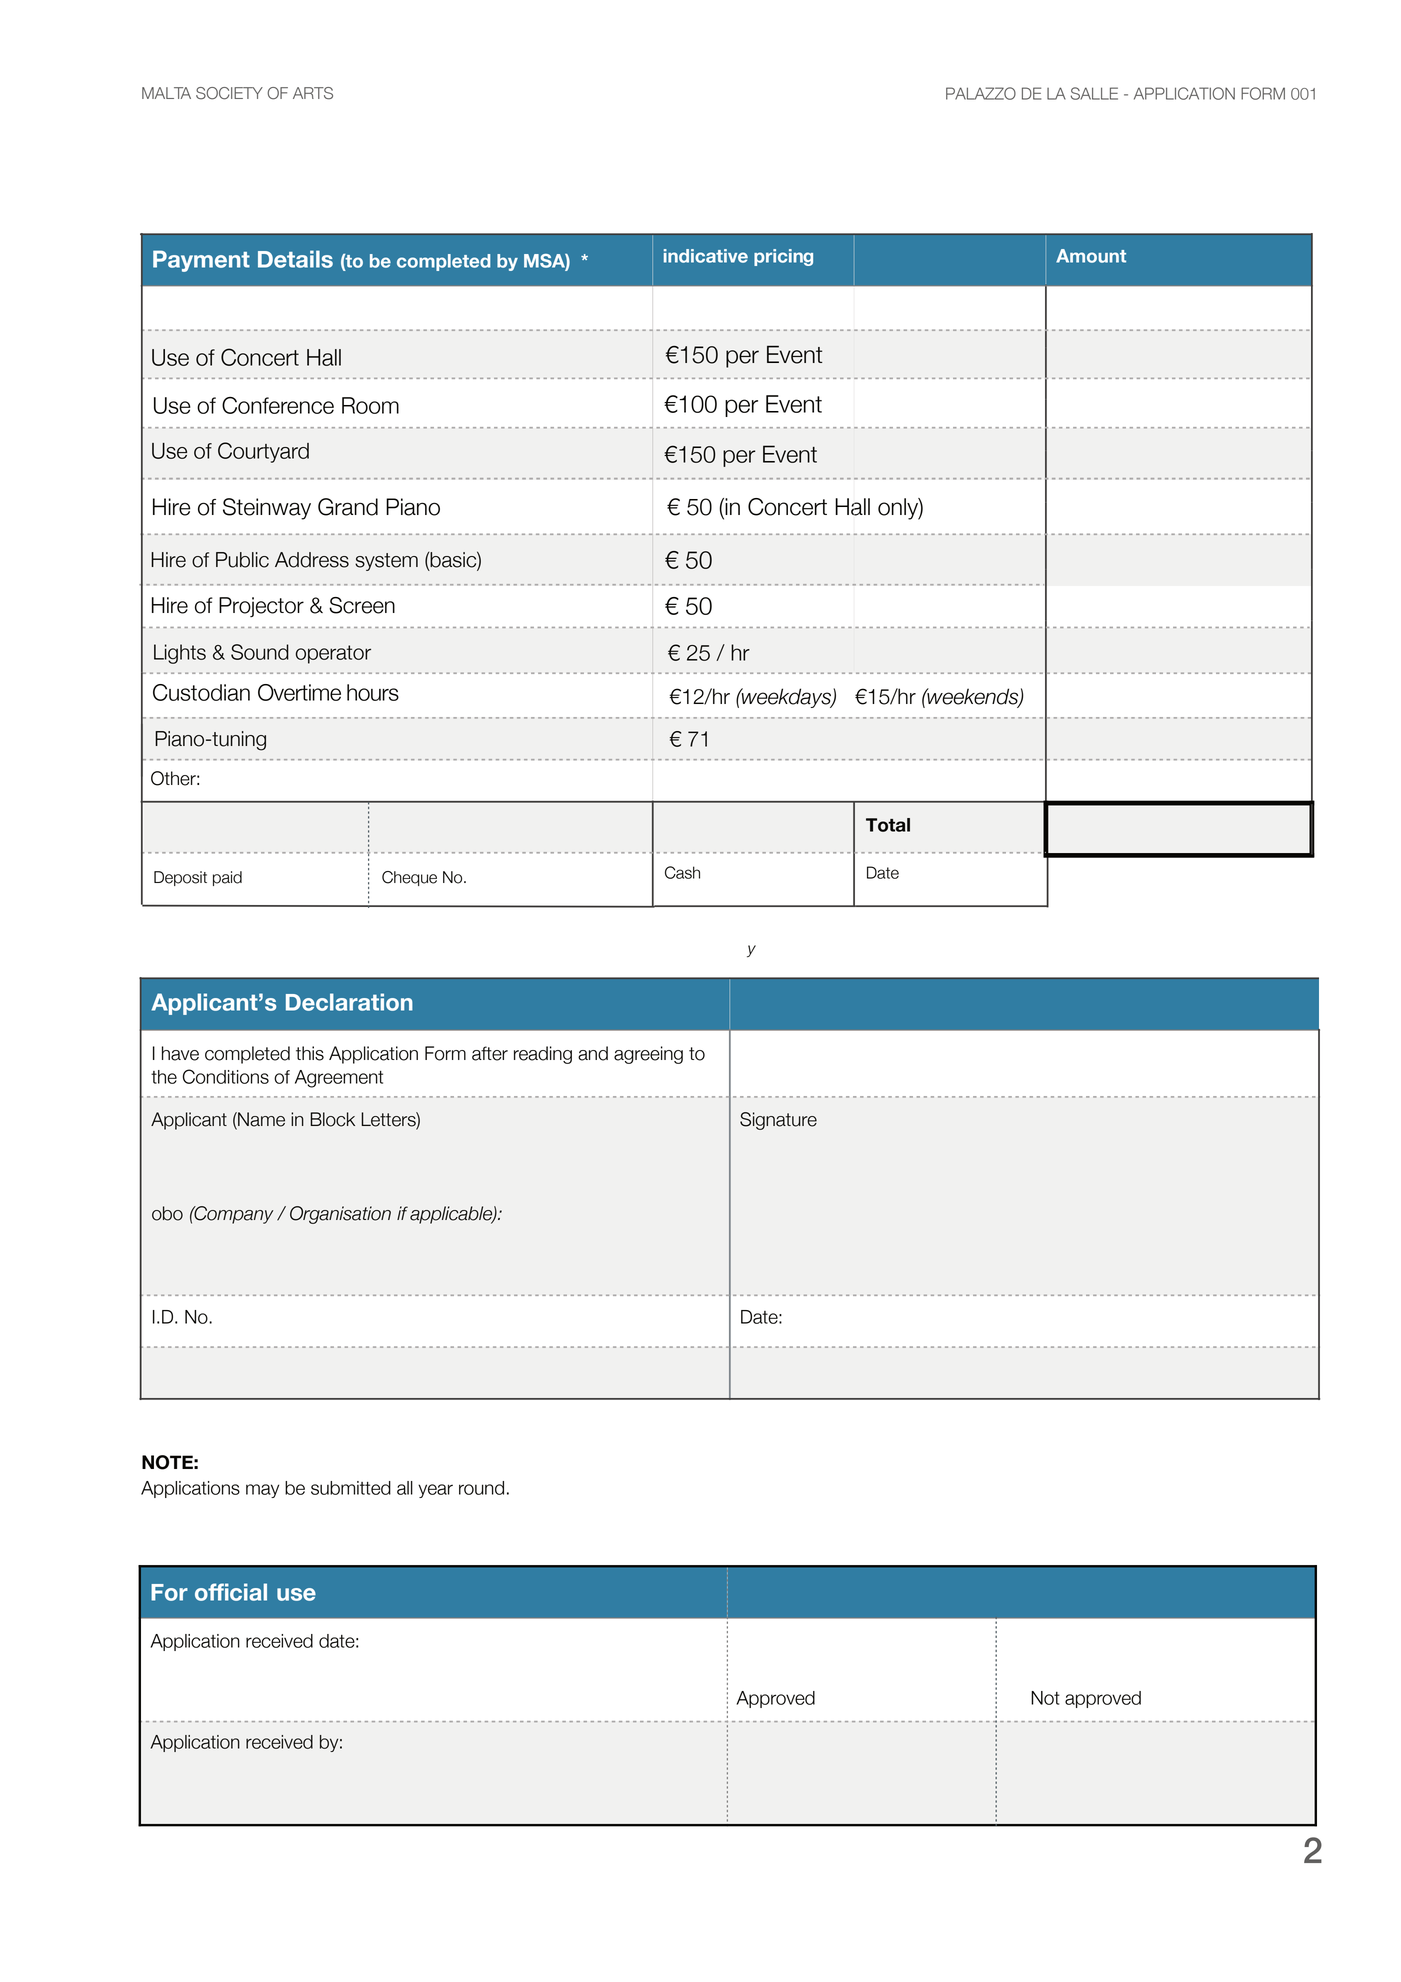 This document has height=1982, width=1401. I want to click on Conference, so click(278, 405).
